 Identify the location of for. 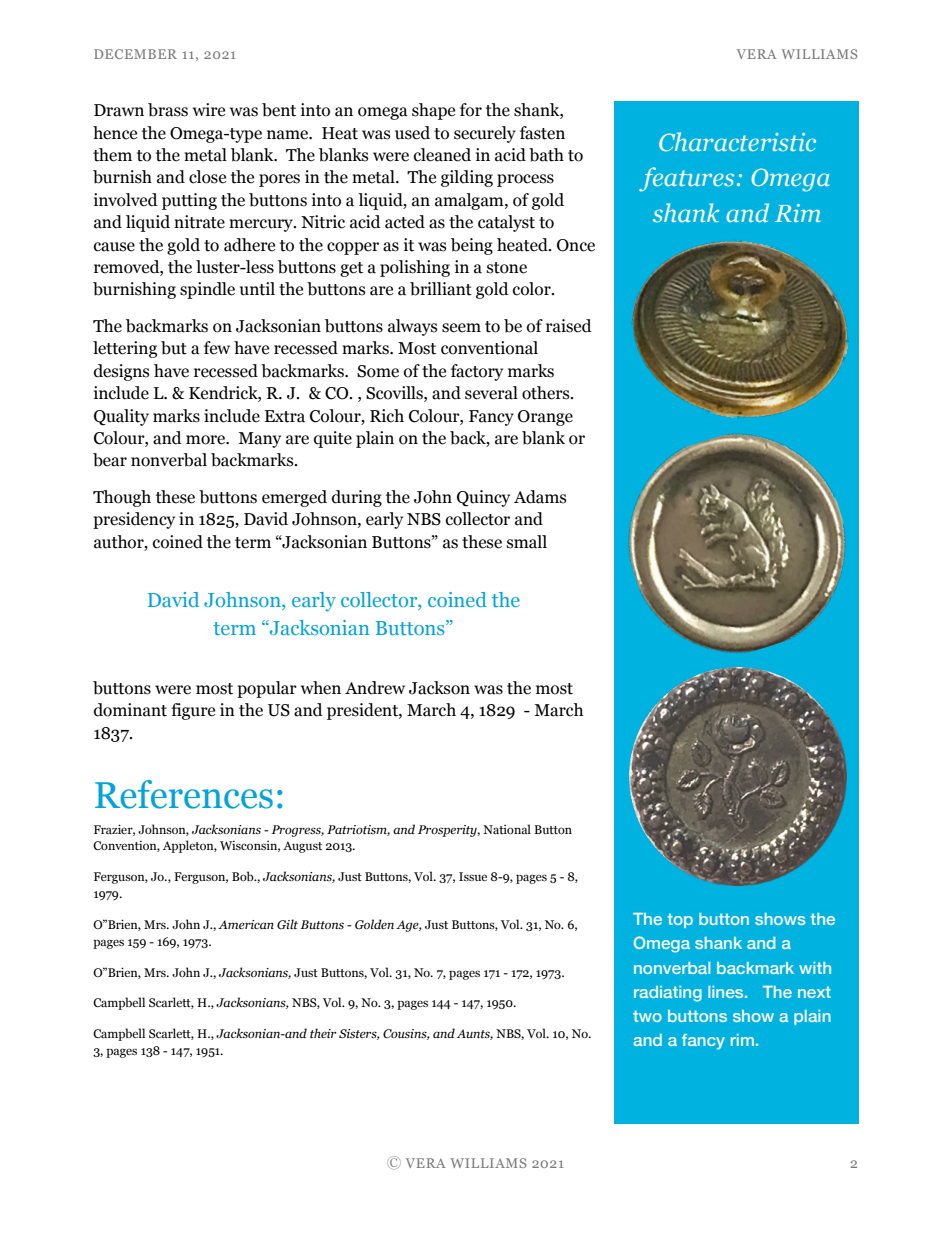
(471, 110).
